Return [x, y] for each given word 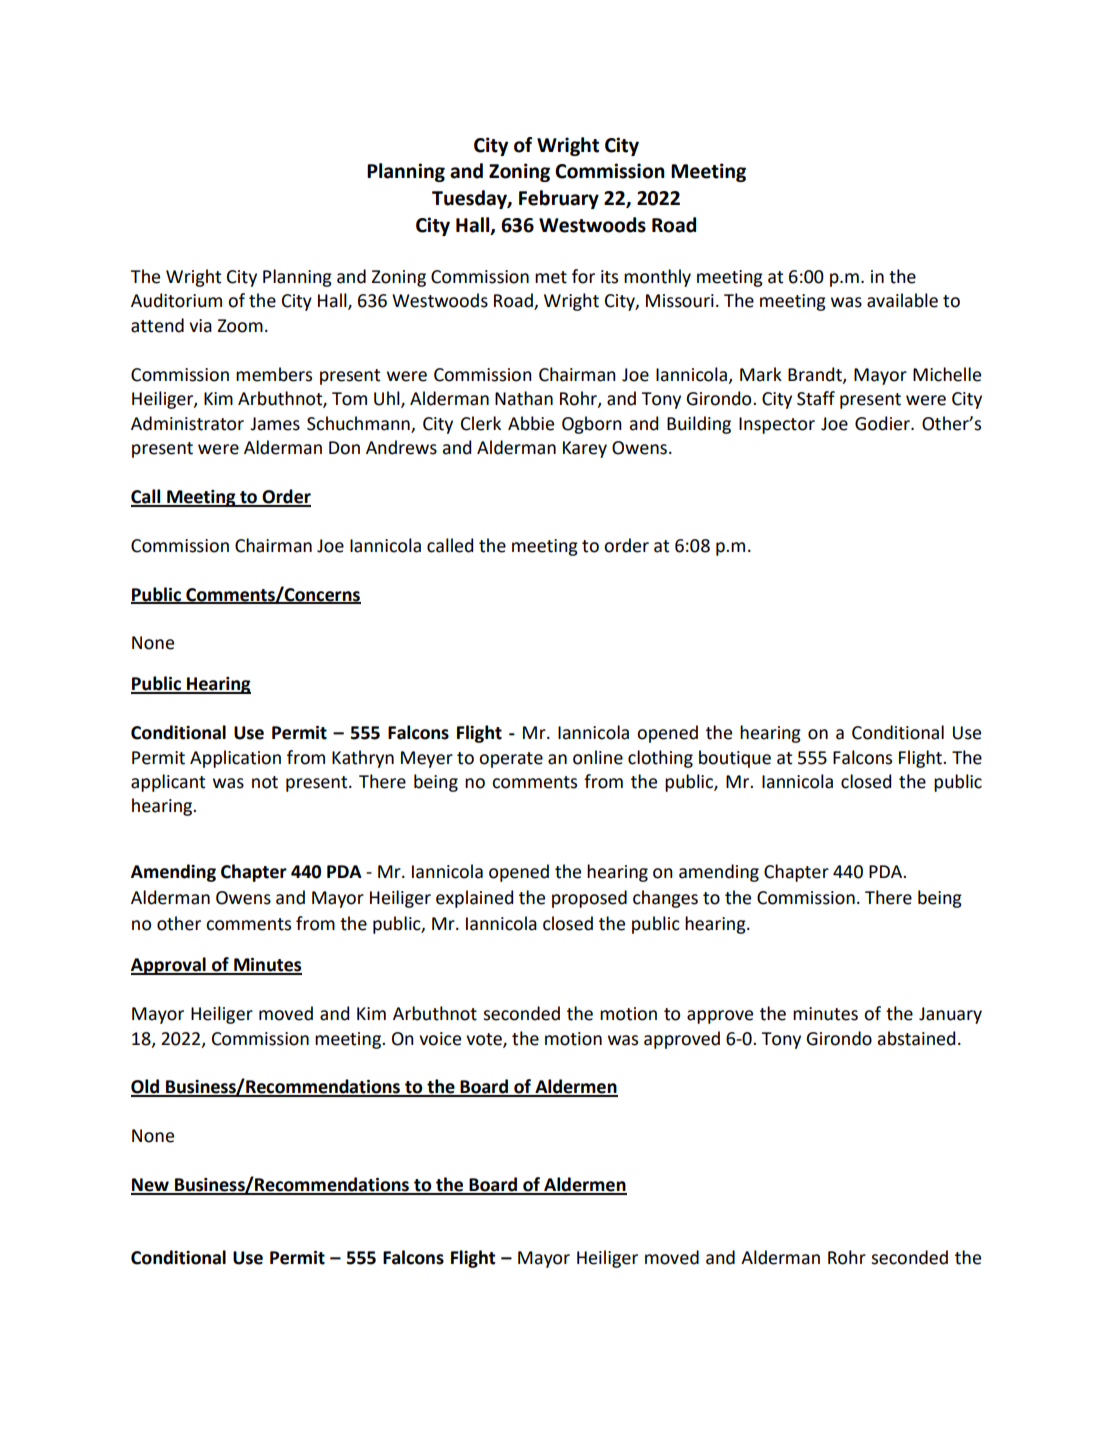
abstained [916, 1038]
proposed [589, 899]
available [902, 300]
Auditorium [176, 300]
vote [485, 1040]
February [559, 199]
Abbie [531, 423]
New [151, 1186]
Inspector [777, 425]
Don [344, 448]
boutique [735, 759]
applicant [168, 783]
